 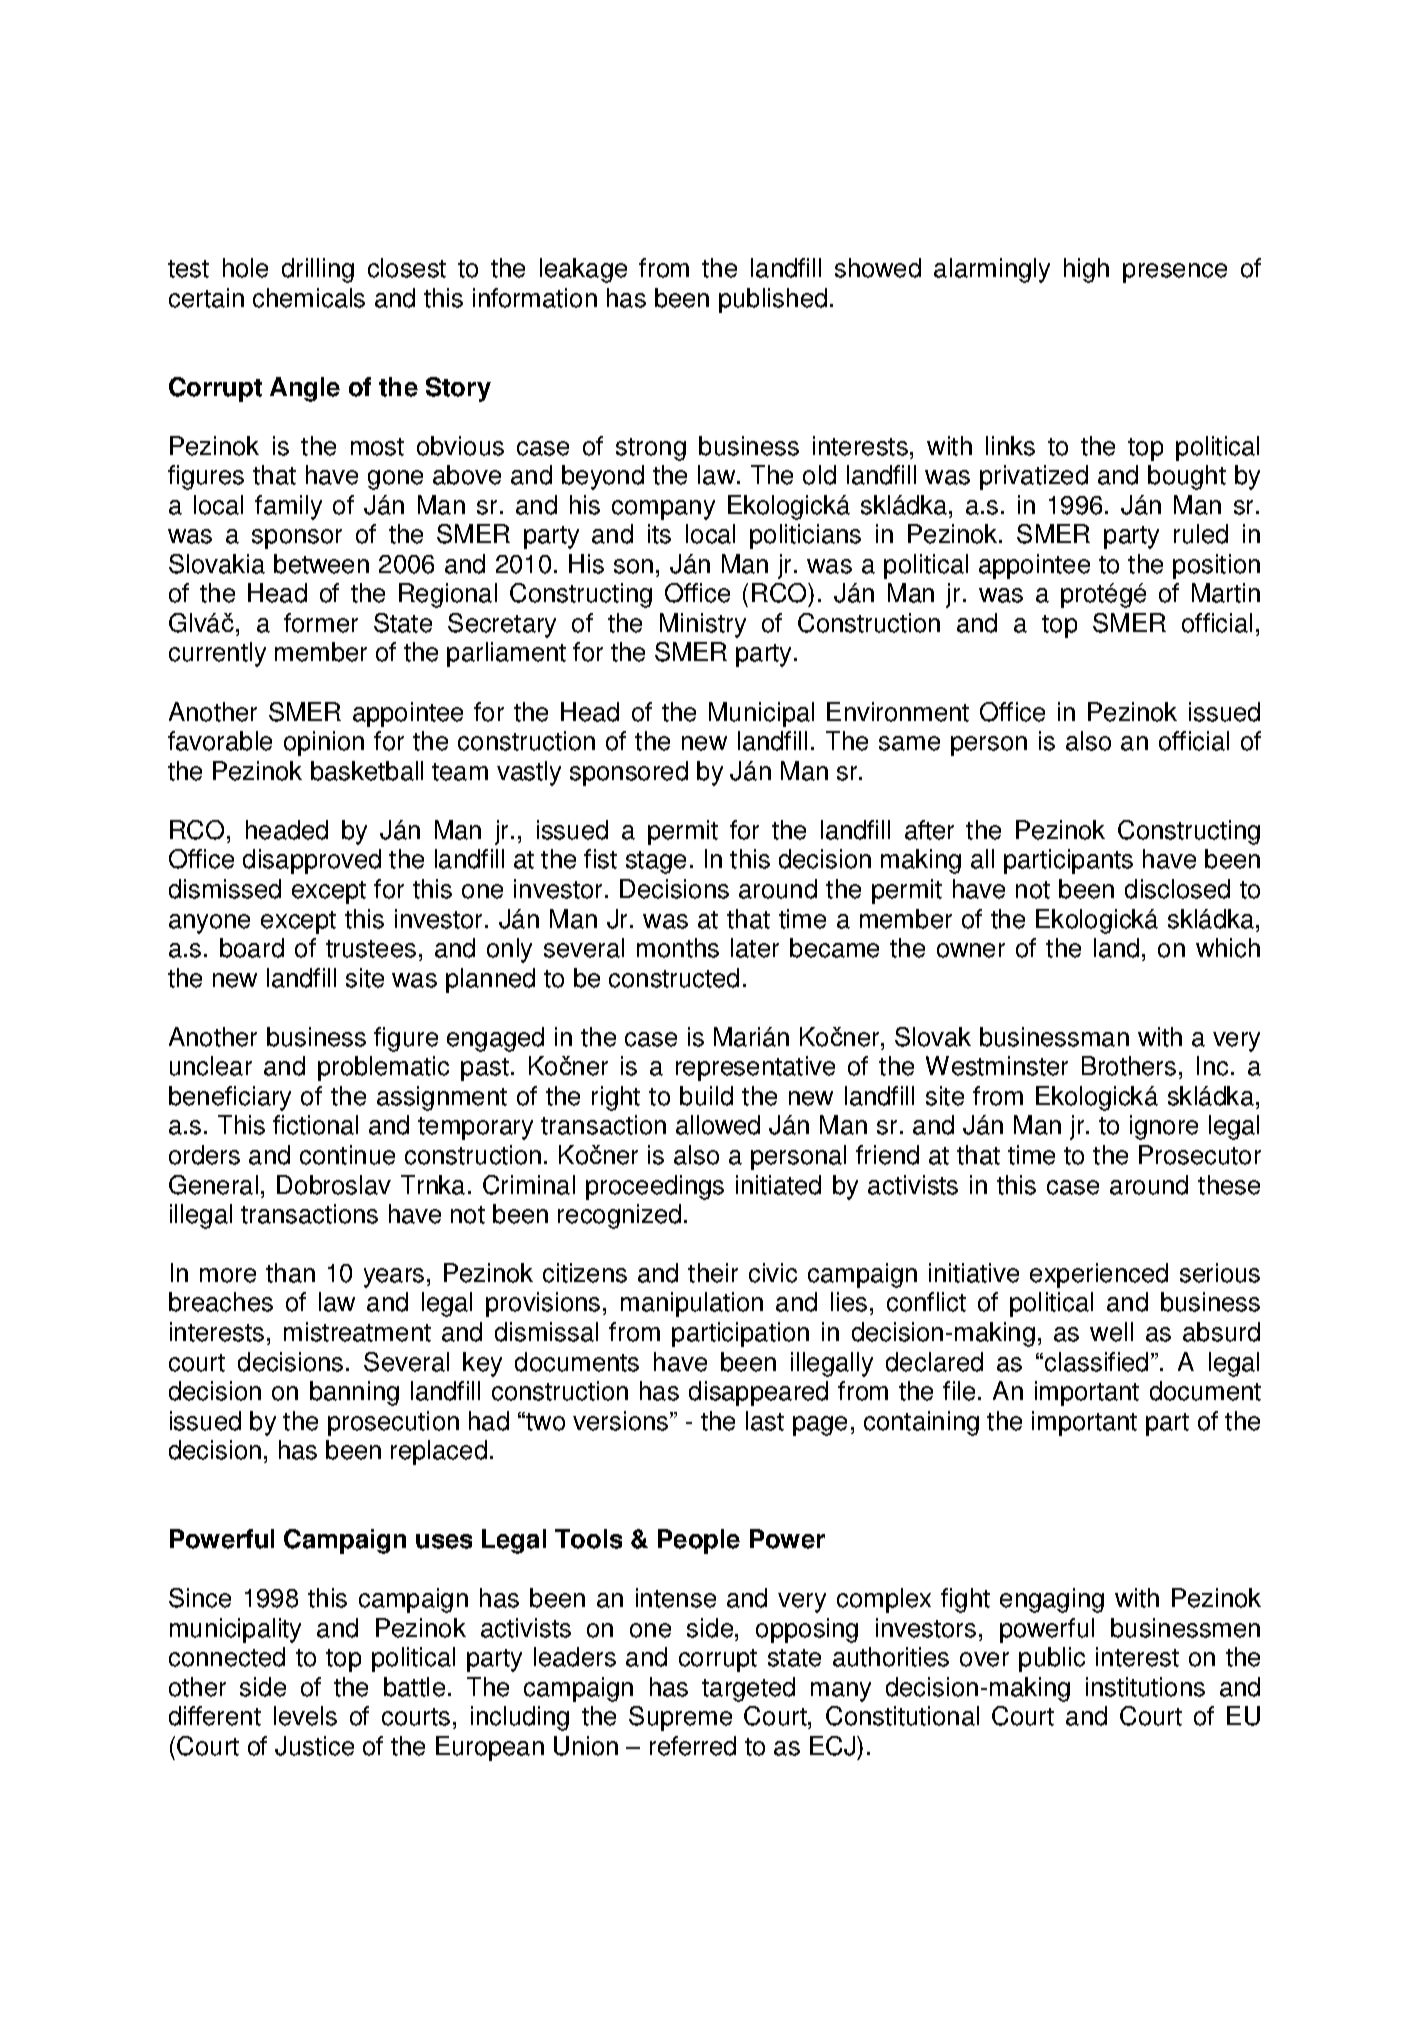 I want to click on Supreme, so click(x=680, y=1718).
